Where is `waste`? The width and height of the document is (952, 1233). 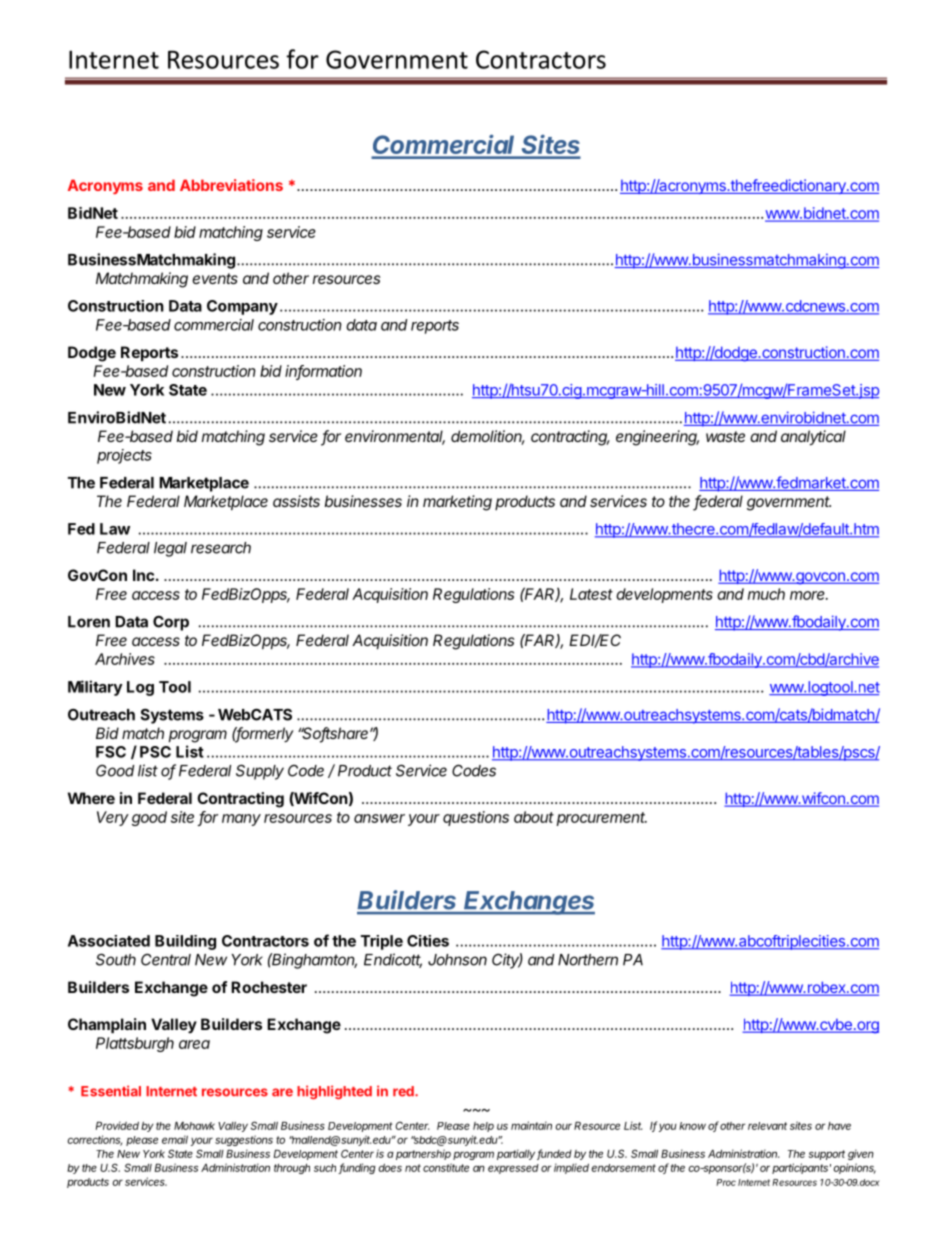 waste is located at coordinates (725, 436).
